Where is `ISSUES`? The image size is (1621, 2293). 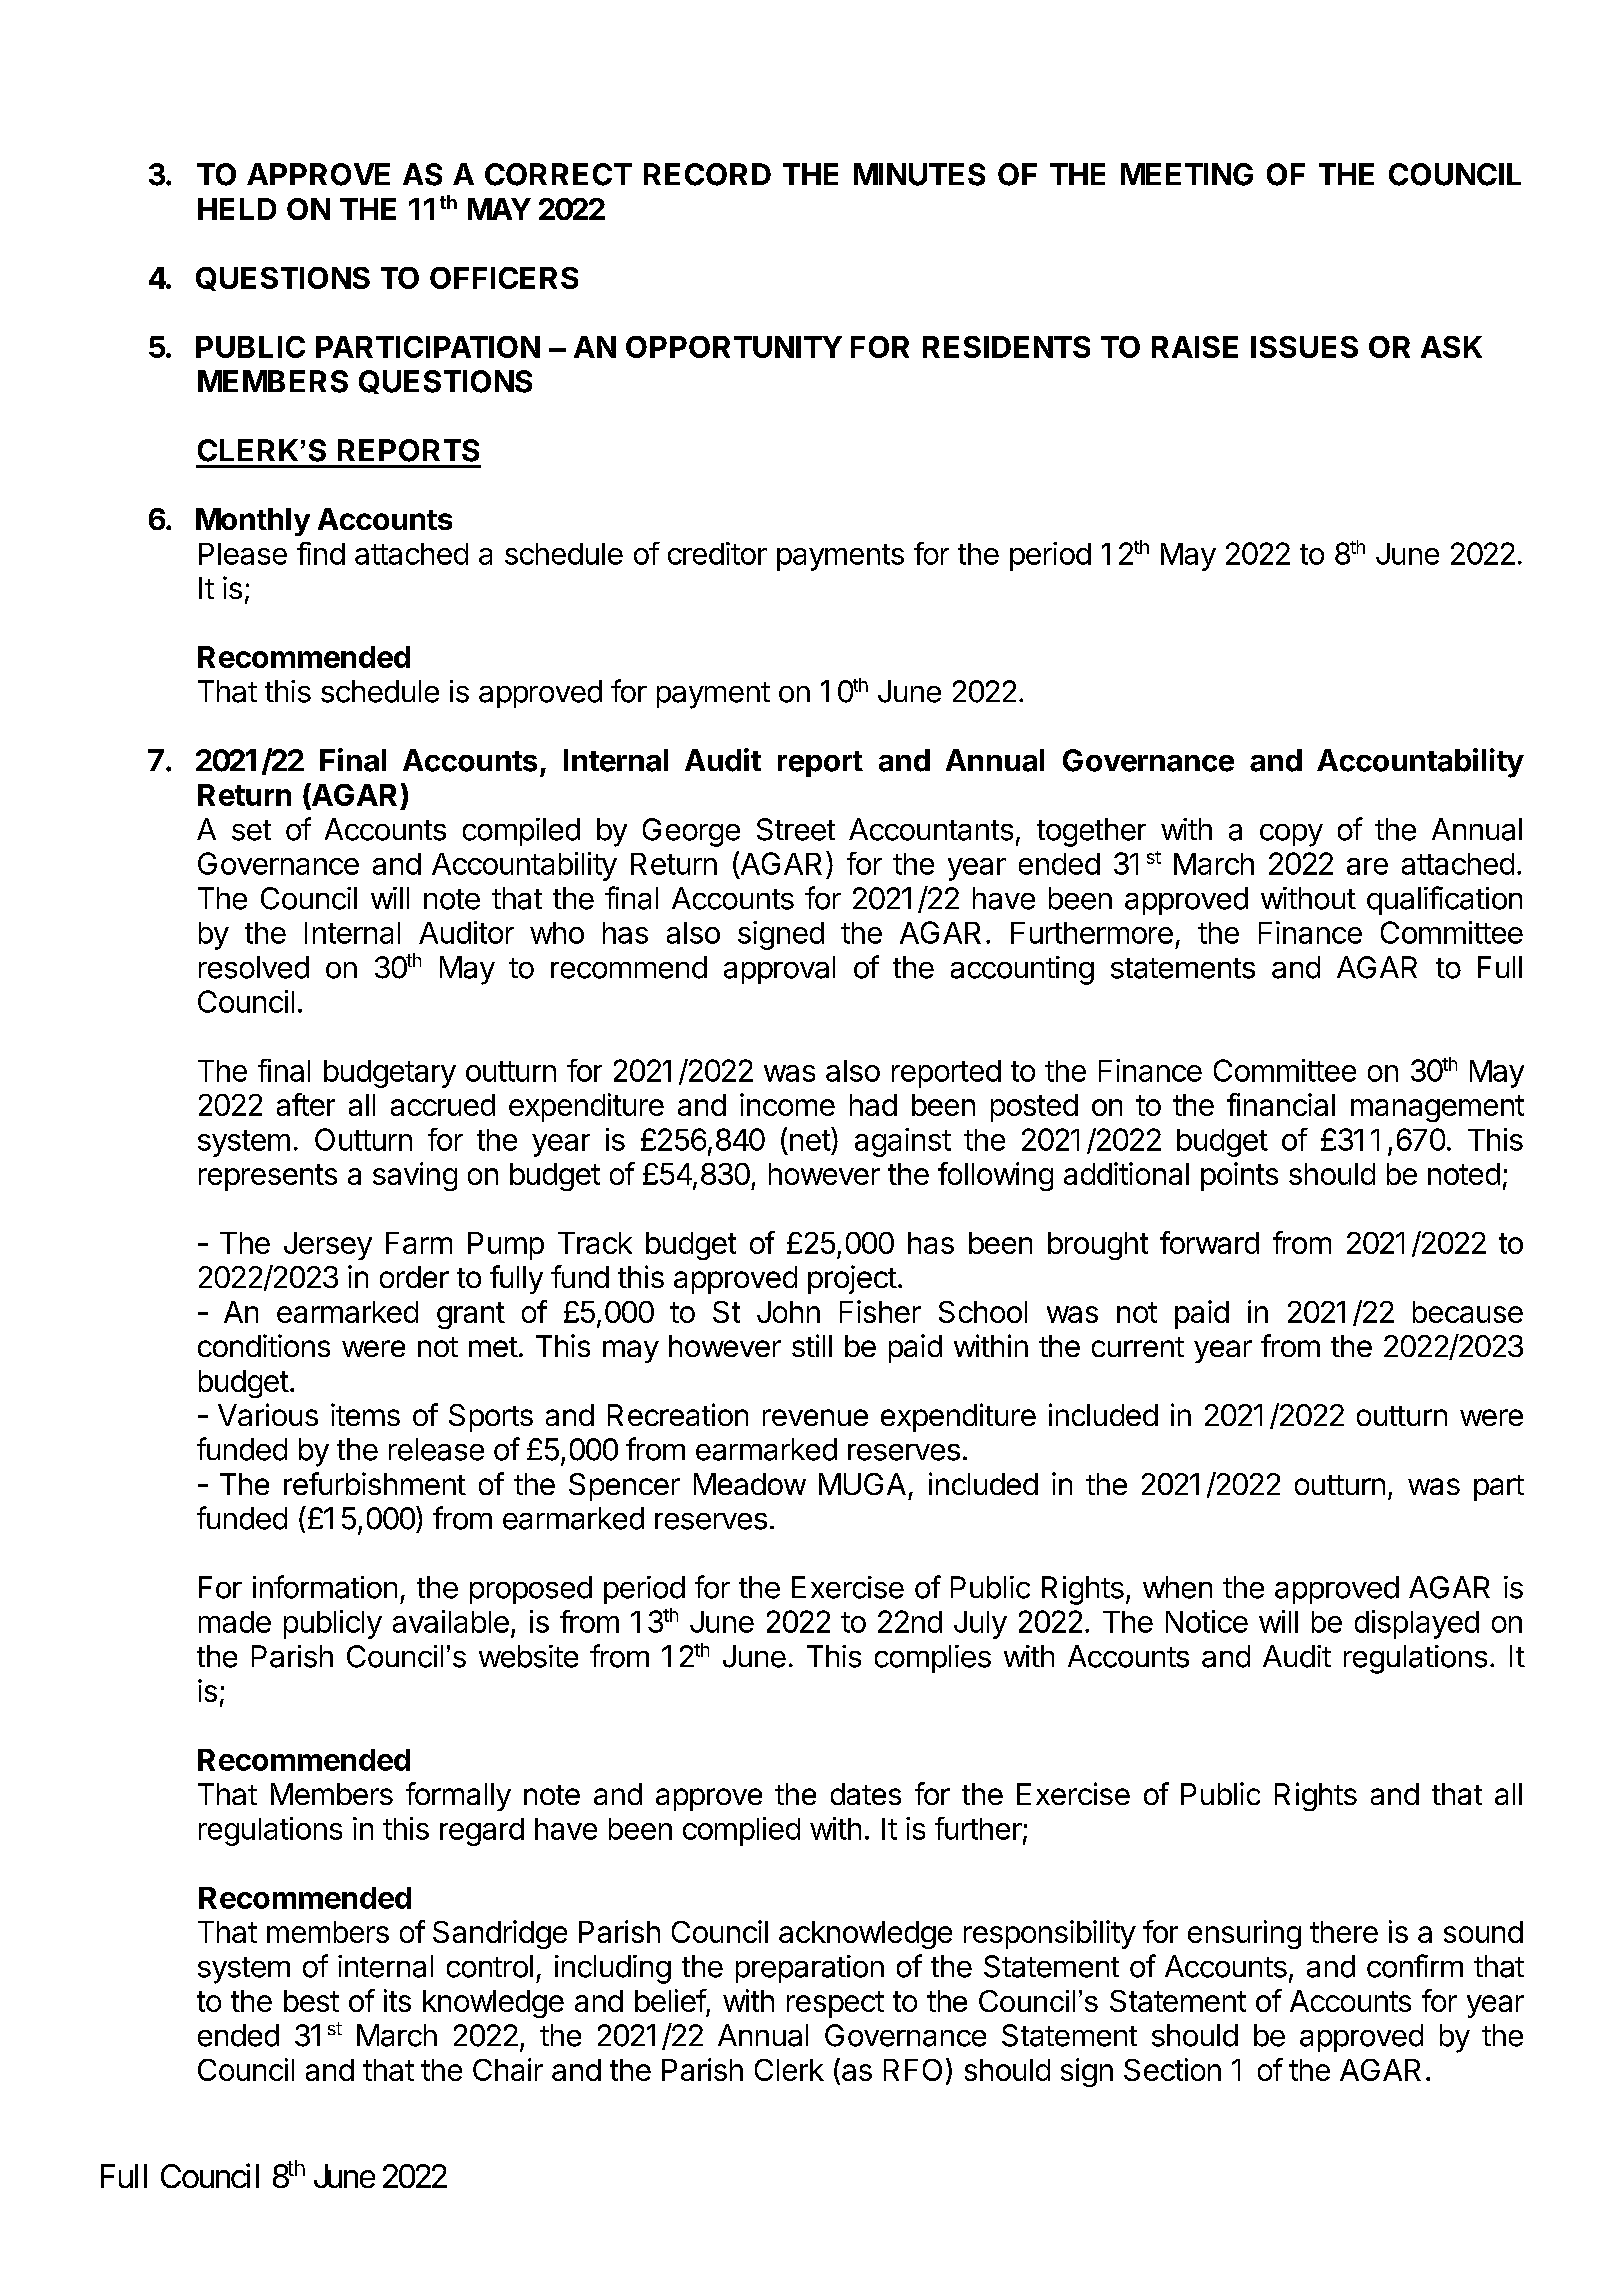 ISSUES is located at coordinates (1304, 347).
